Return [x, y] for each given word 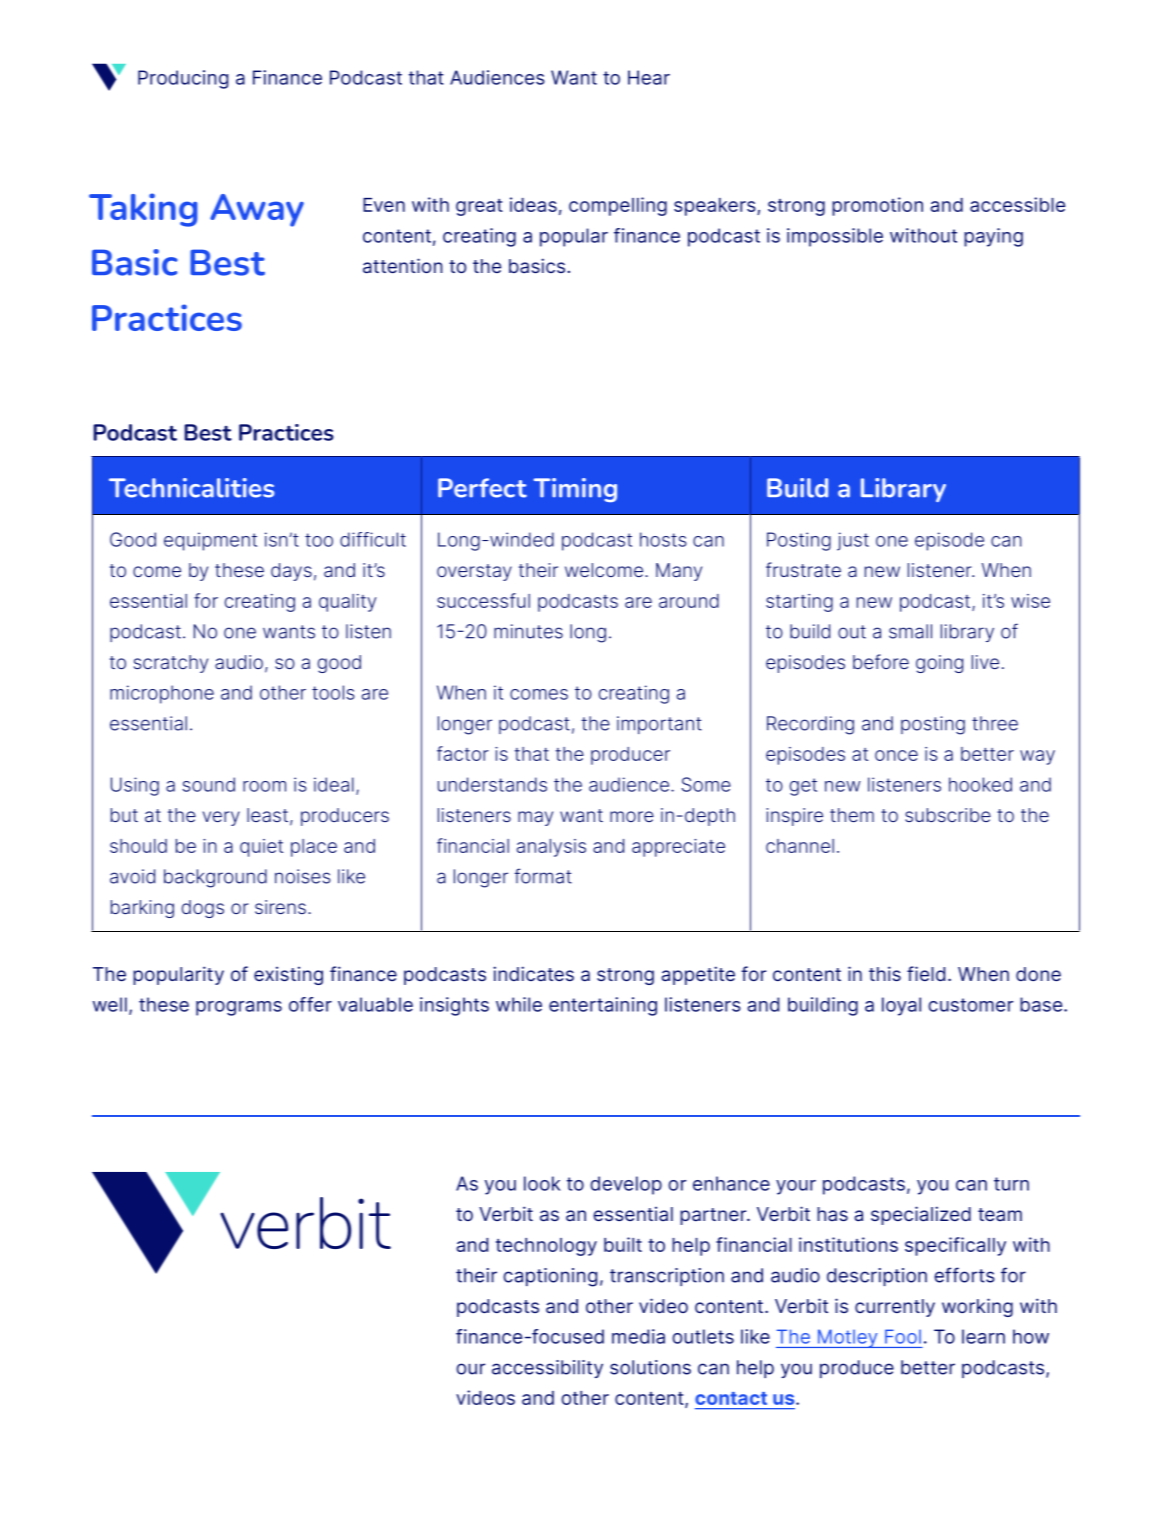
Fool [903, 1336]
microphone [162, 694]
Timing [575, 490]
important [659, 725]
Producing [183, 79]
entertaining [603, 1006]
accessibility [547, 1369]
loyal [901, 1006]
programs [239, 1008]
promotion [877, 206]
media [638, 1336]
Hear [649, 77]
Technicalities [191, 488]
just [853, 541]
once [896, 755]
